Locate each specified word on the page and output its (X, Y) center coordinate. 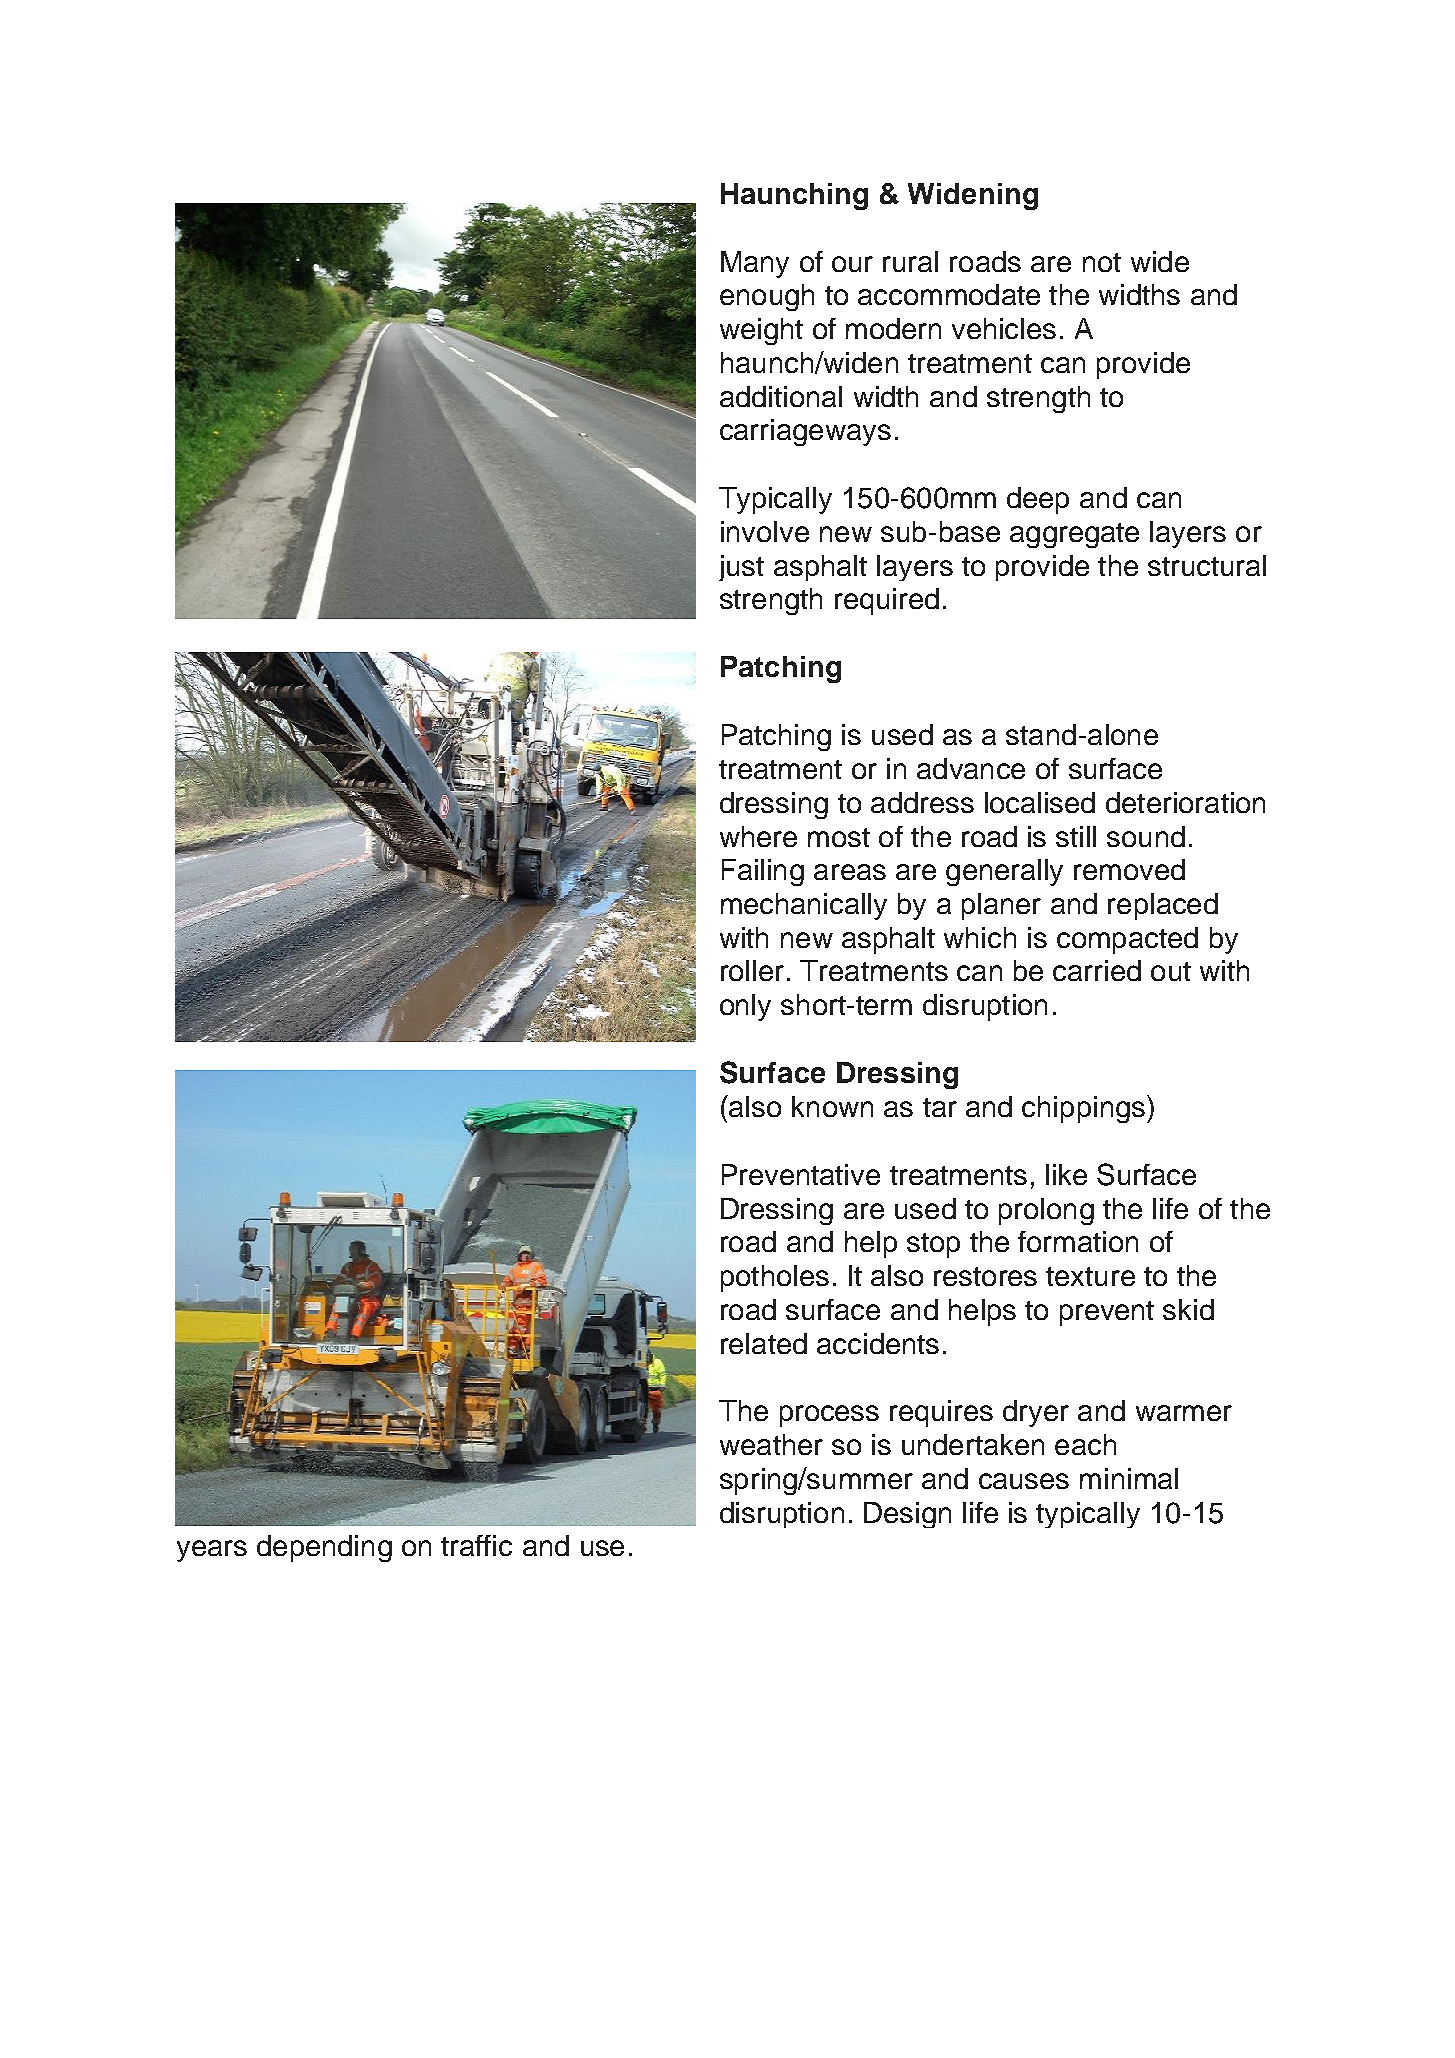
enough (767, 297)
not (1102, 262)
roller (752, 970)
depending (324, 1548)
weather (771, 1444)
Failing (763, 872)
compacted (1127, 940)
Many (755, 264)
